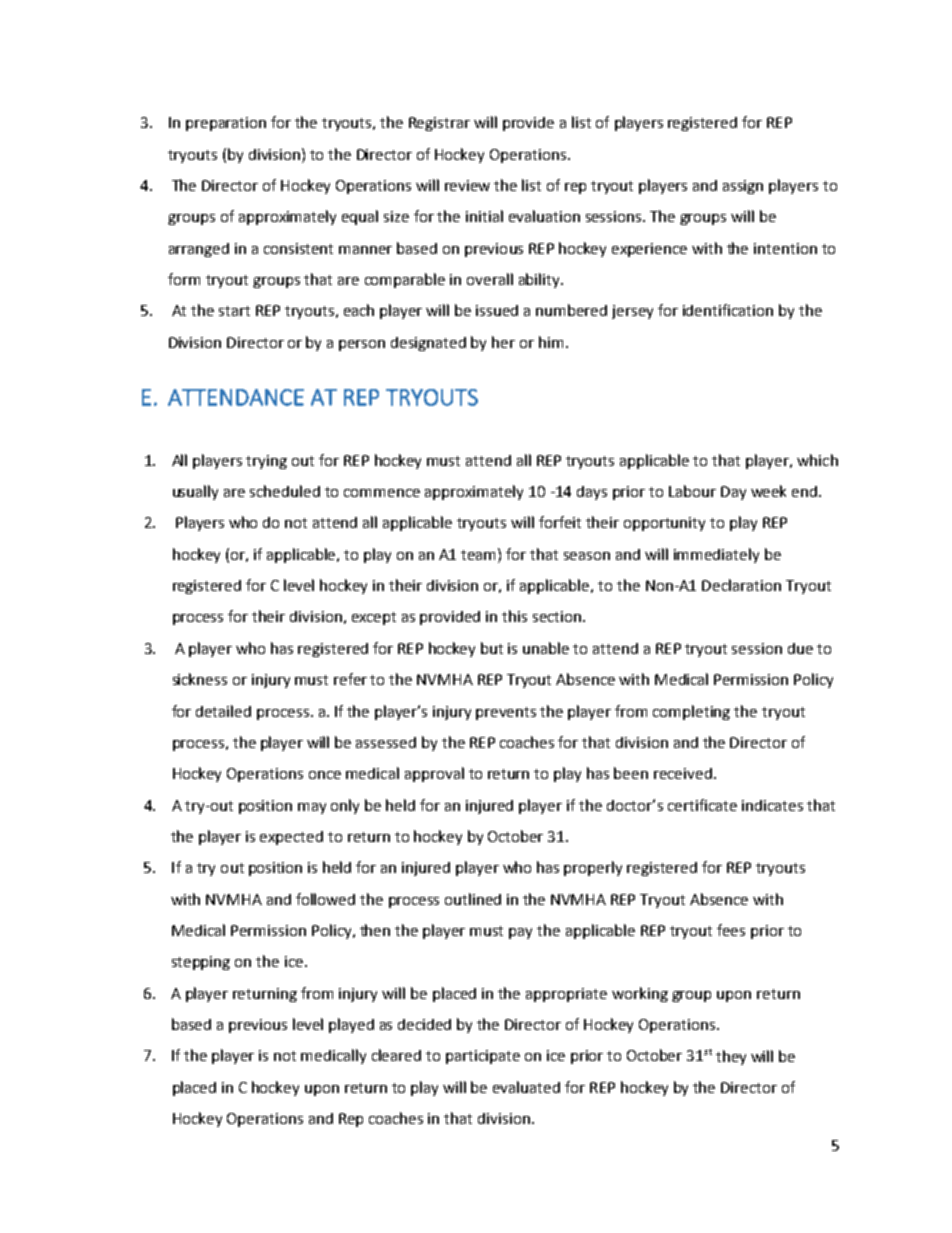  What do you see at coordinates (743, 187) in the image?
I see `assign` at bounding box center [743, 187].
